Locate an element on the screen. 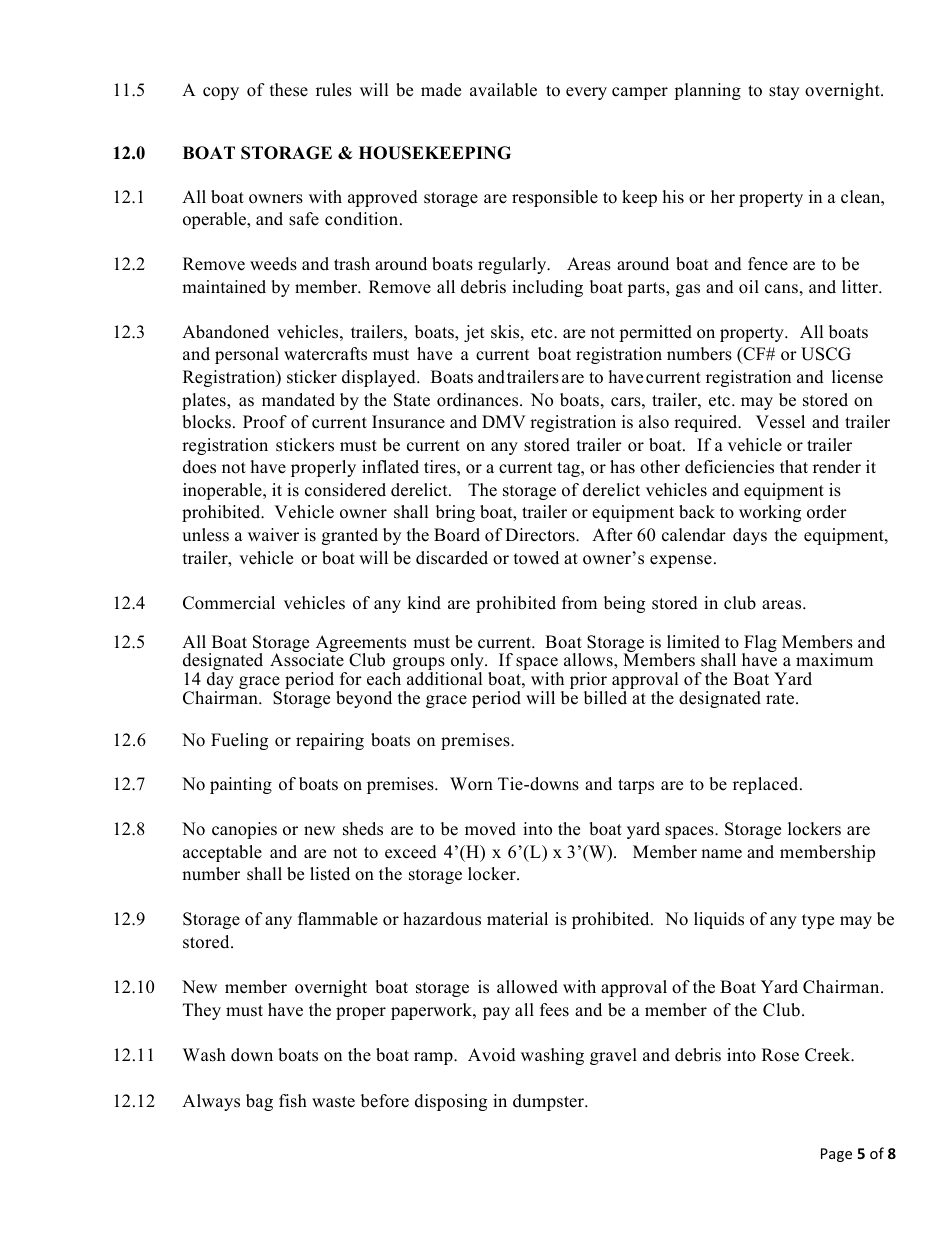 This screenshot has height=1233, width=952. tag is located at coordinates (569, 469).
